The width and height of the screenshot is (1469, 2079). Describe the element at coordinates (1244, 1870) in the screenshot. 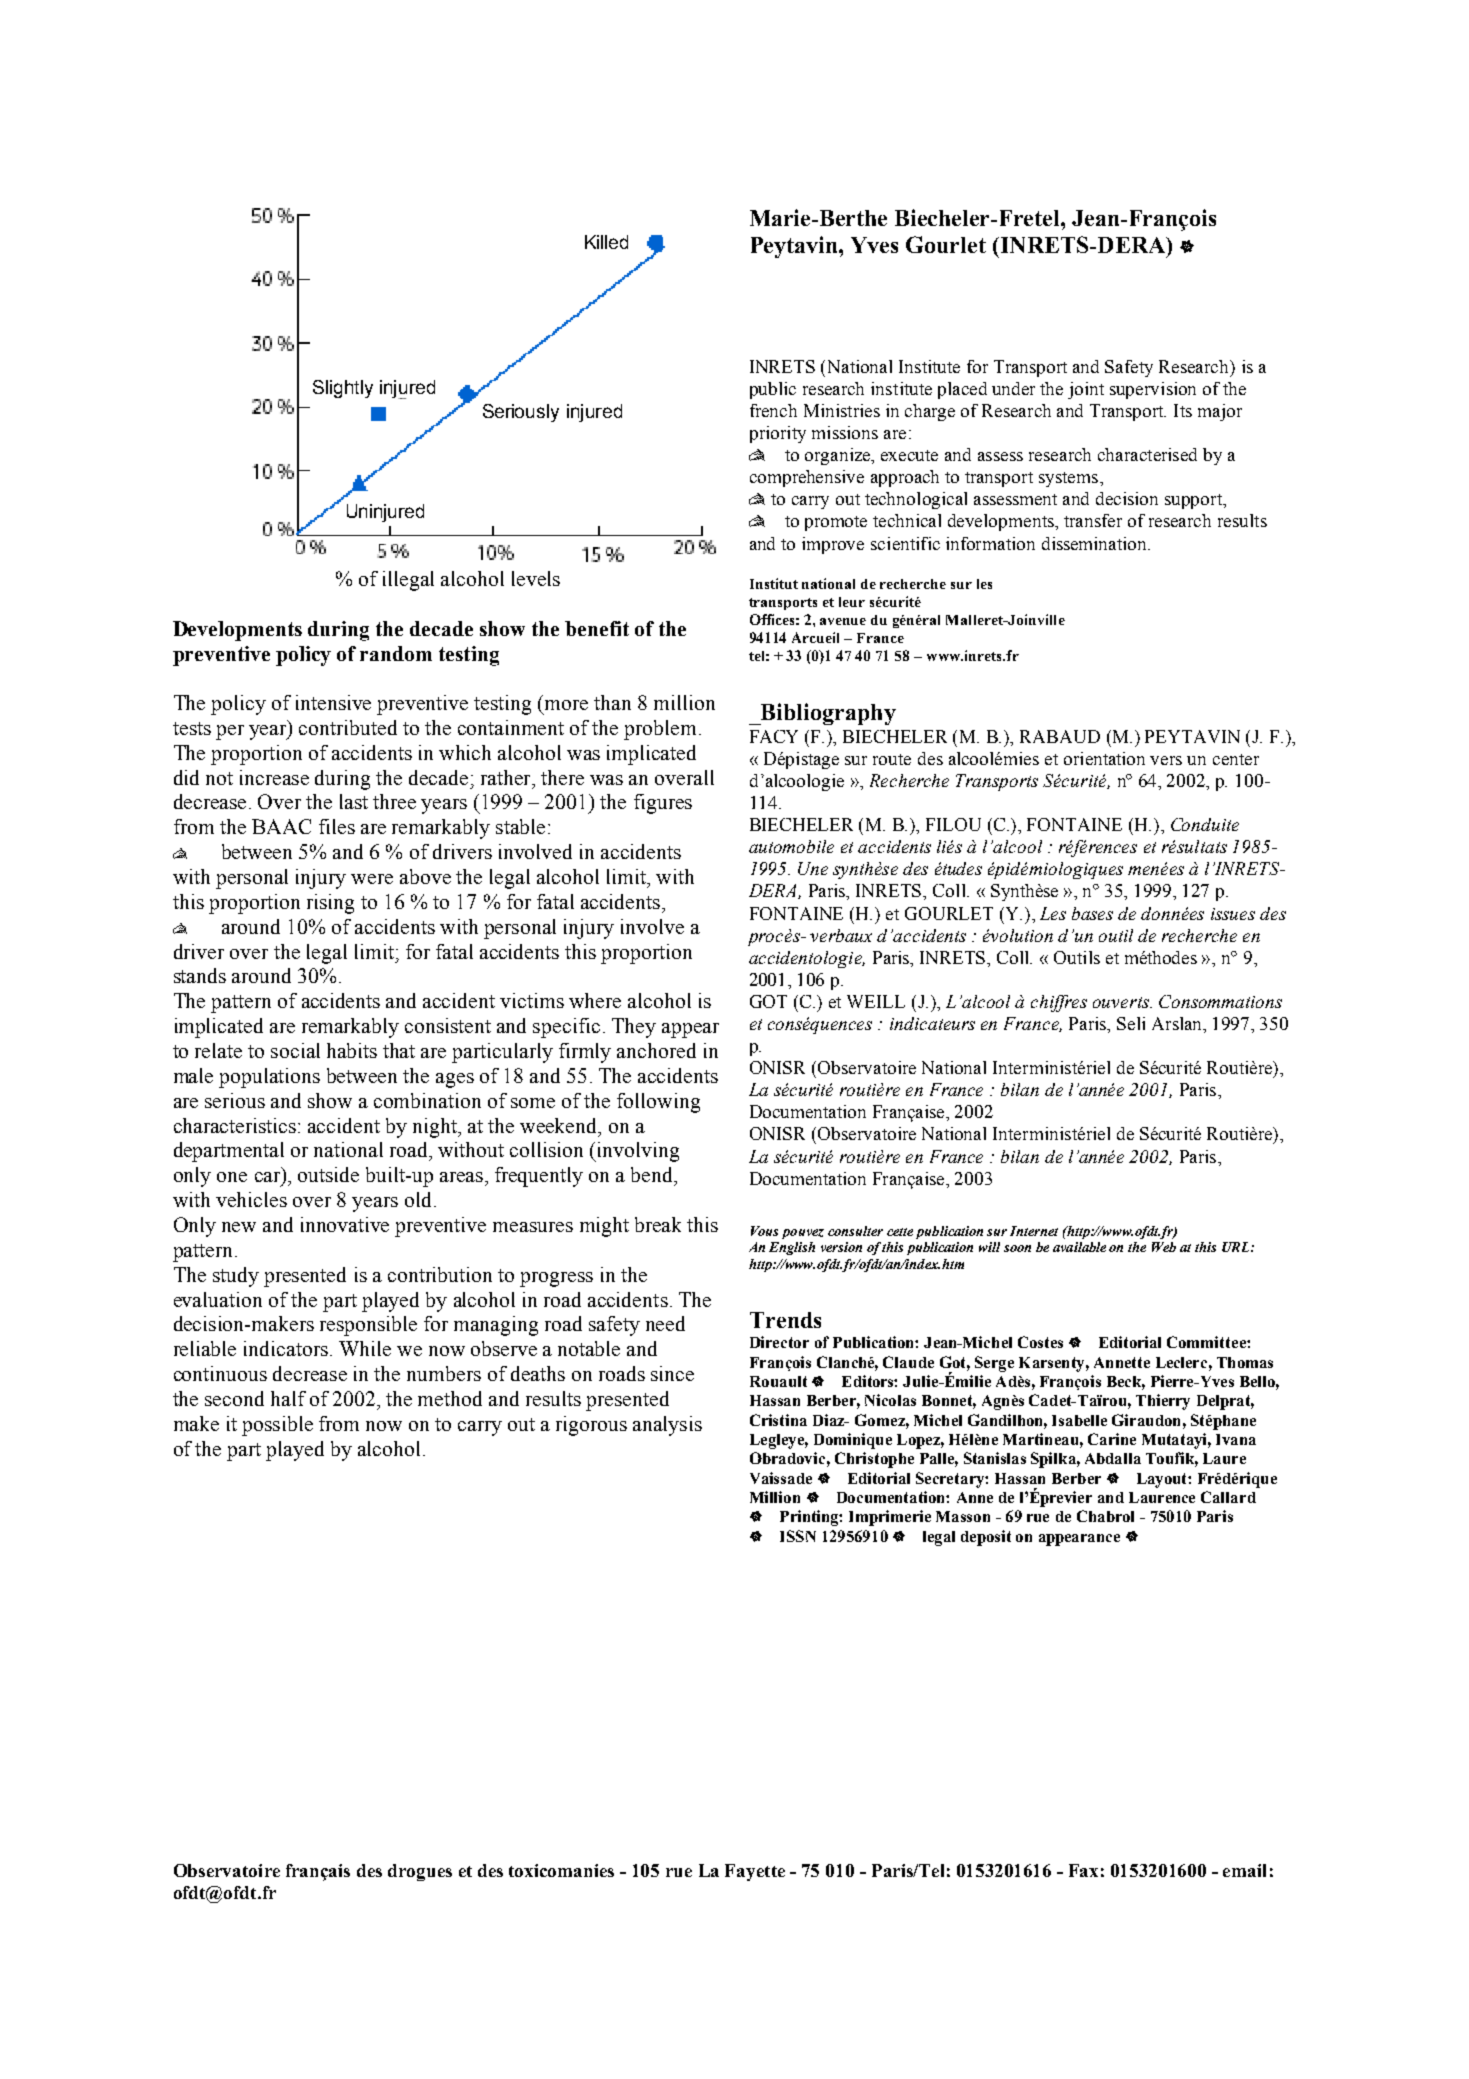

I see `email` at that location.
